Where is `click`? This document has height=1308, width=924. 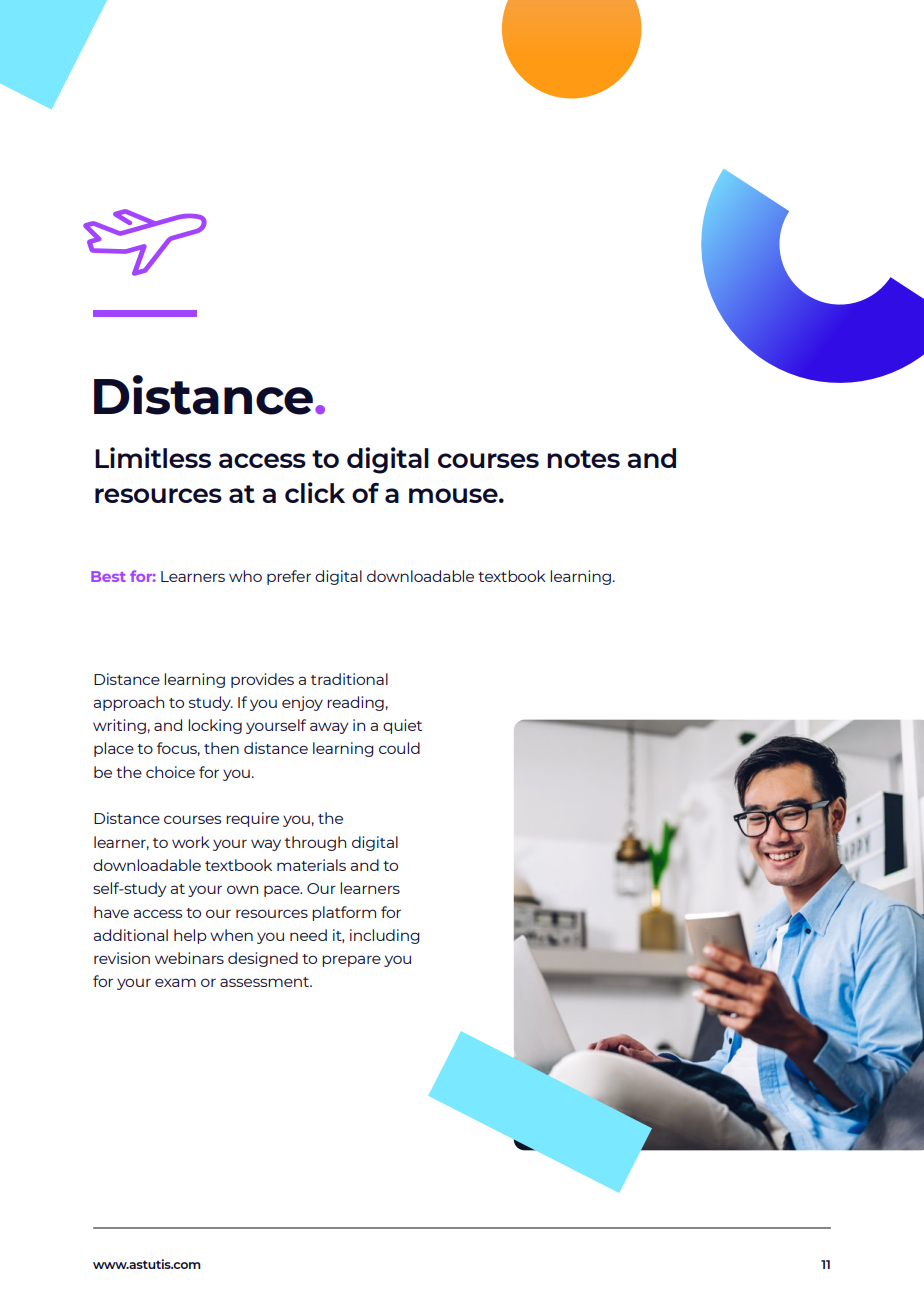 click is located at coordinates (315, 492).
